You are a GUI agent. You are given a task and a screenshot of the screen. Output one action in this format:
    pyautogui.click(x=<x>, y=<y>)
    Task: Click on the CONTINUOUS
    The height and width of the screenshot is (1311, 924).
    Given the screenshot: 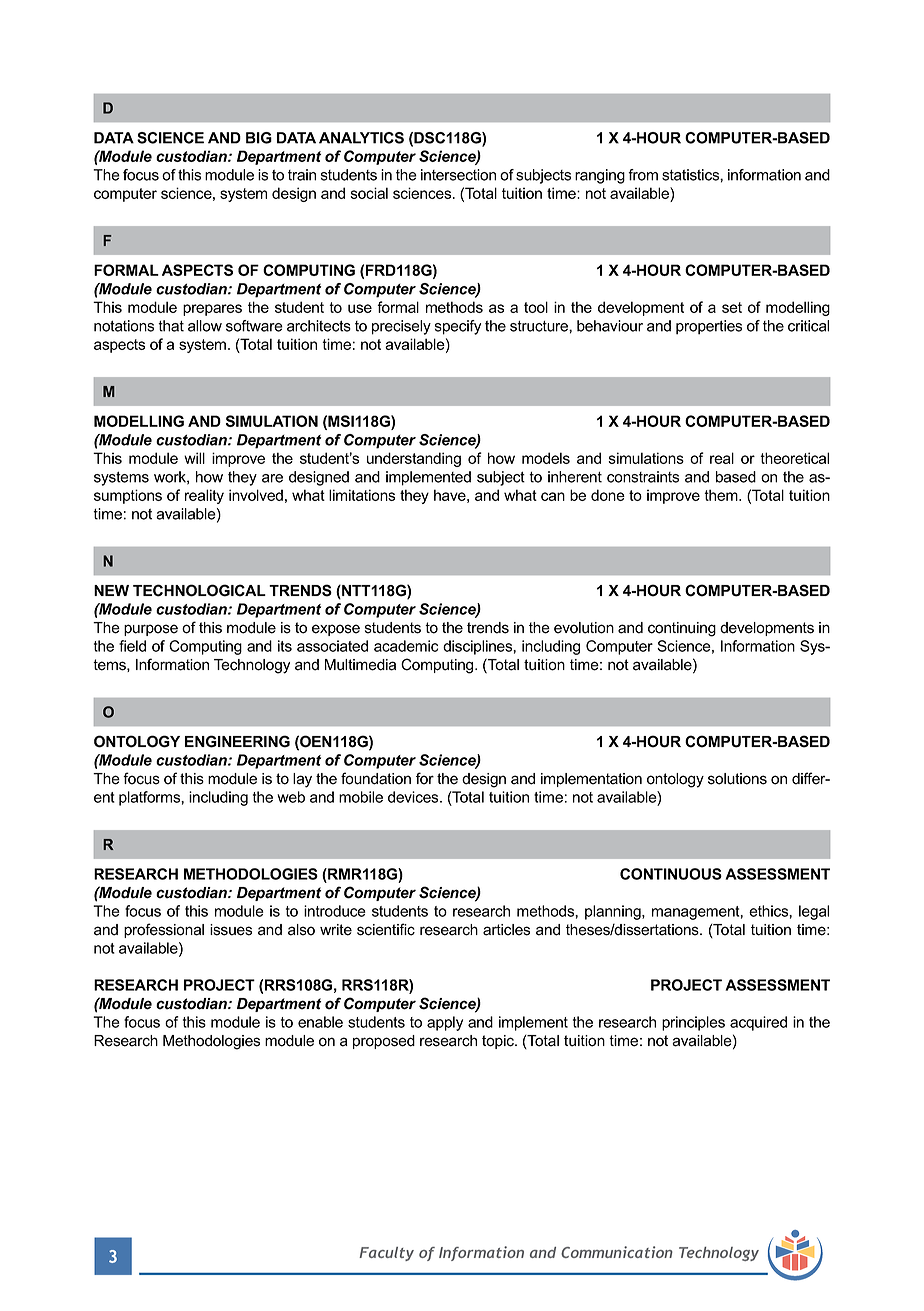 What is the action you would take?
    pyautogui.click(x=671, y=874)
